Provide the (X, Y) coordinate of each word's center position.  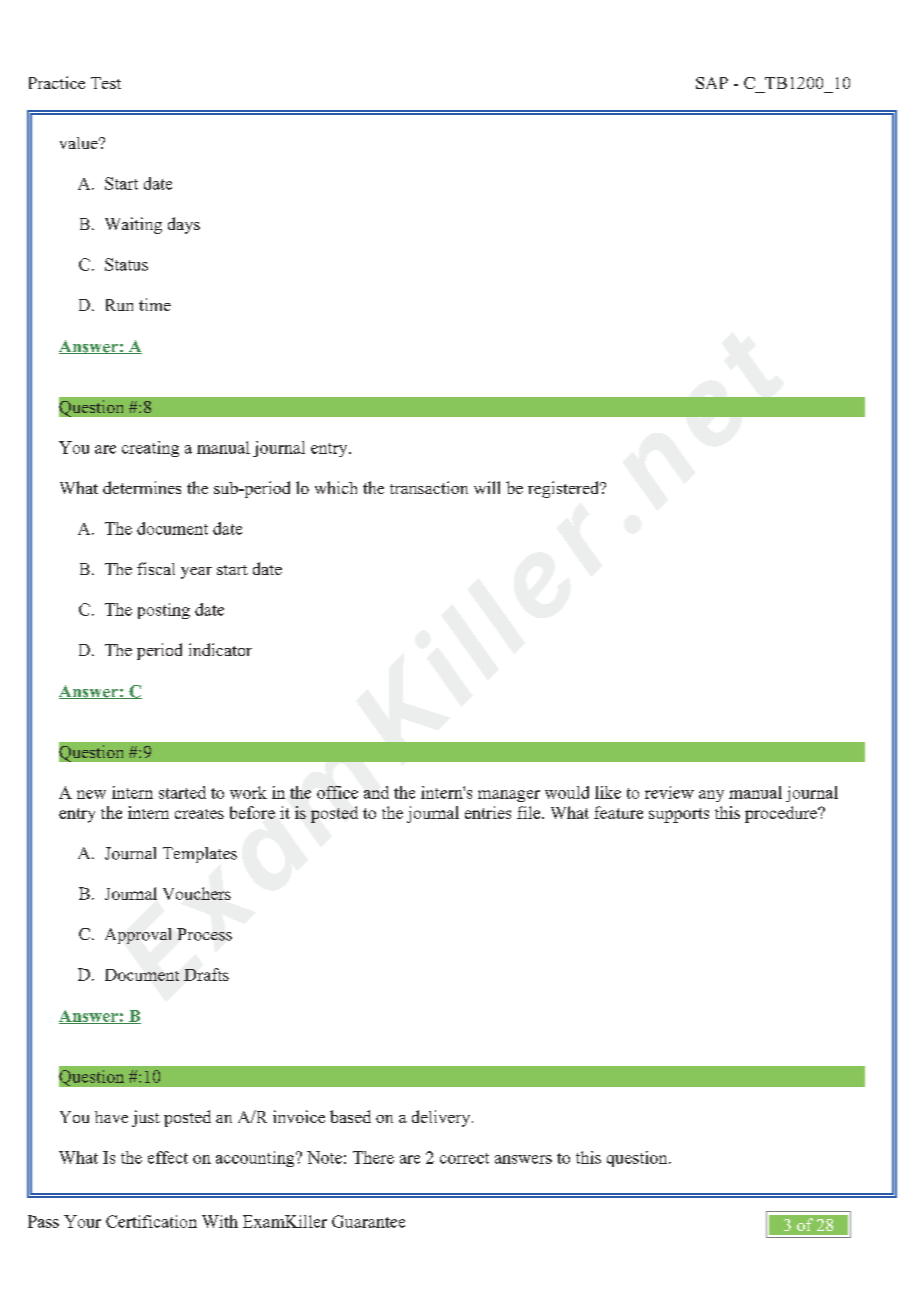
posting (164, 611)
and (376, 792)
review (669, 792)
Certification (151, 1221)
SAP (712, 83)
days (184, 225)
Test (106, 83)
